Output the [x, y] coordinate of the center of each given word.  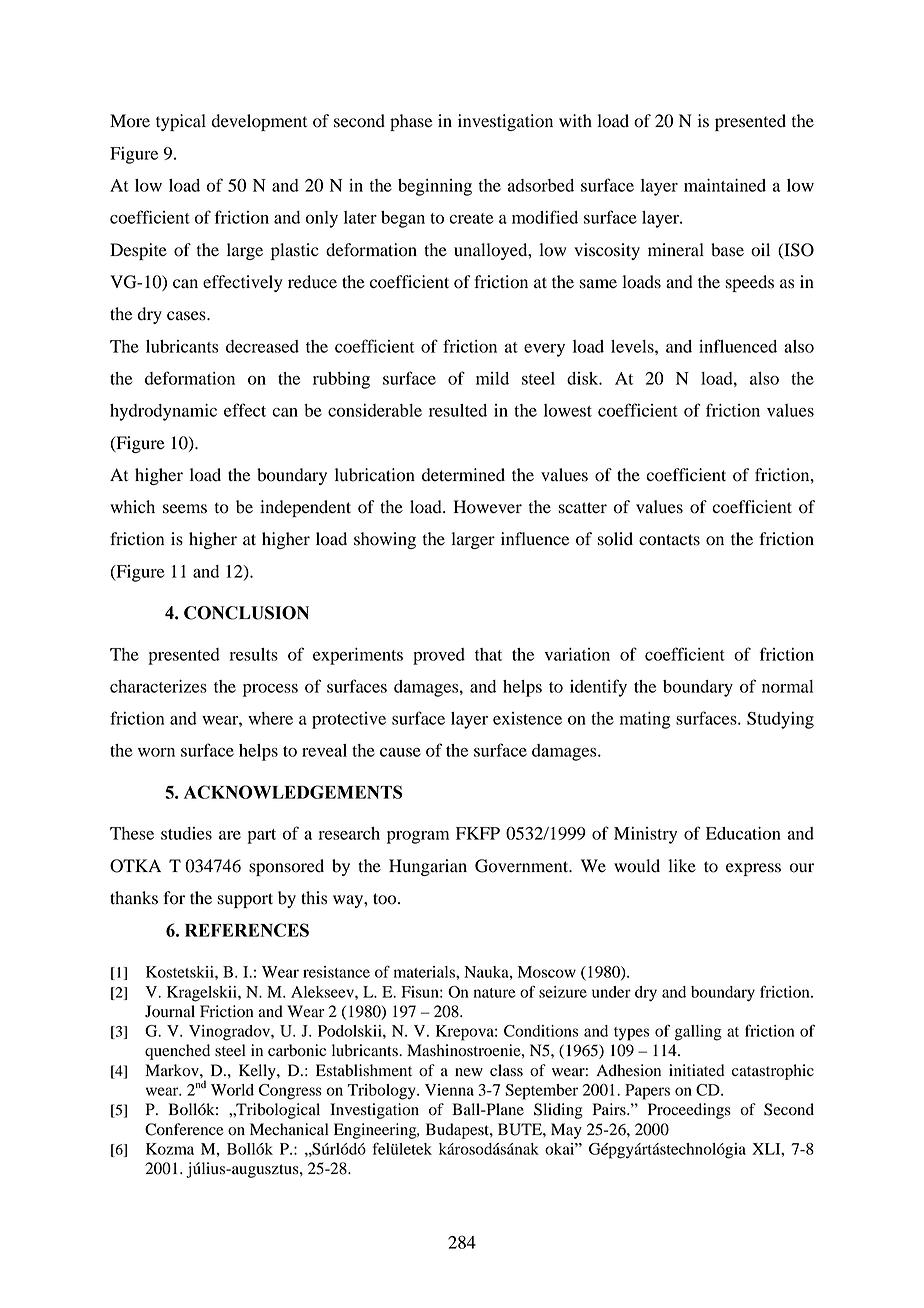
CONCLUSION [246, 613]
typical [181, 122]
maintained [725, 185]
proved [439, 656]
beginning [435, 187]
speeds [750, 283]
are [230, 835]
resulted [458, 410]
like [682, 866]
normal [787, 686]
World [232, 1090]
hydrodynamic [163, 412]
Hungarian [428, 867]
